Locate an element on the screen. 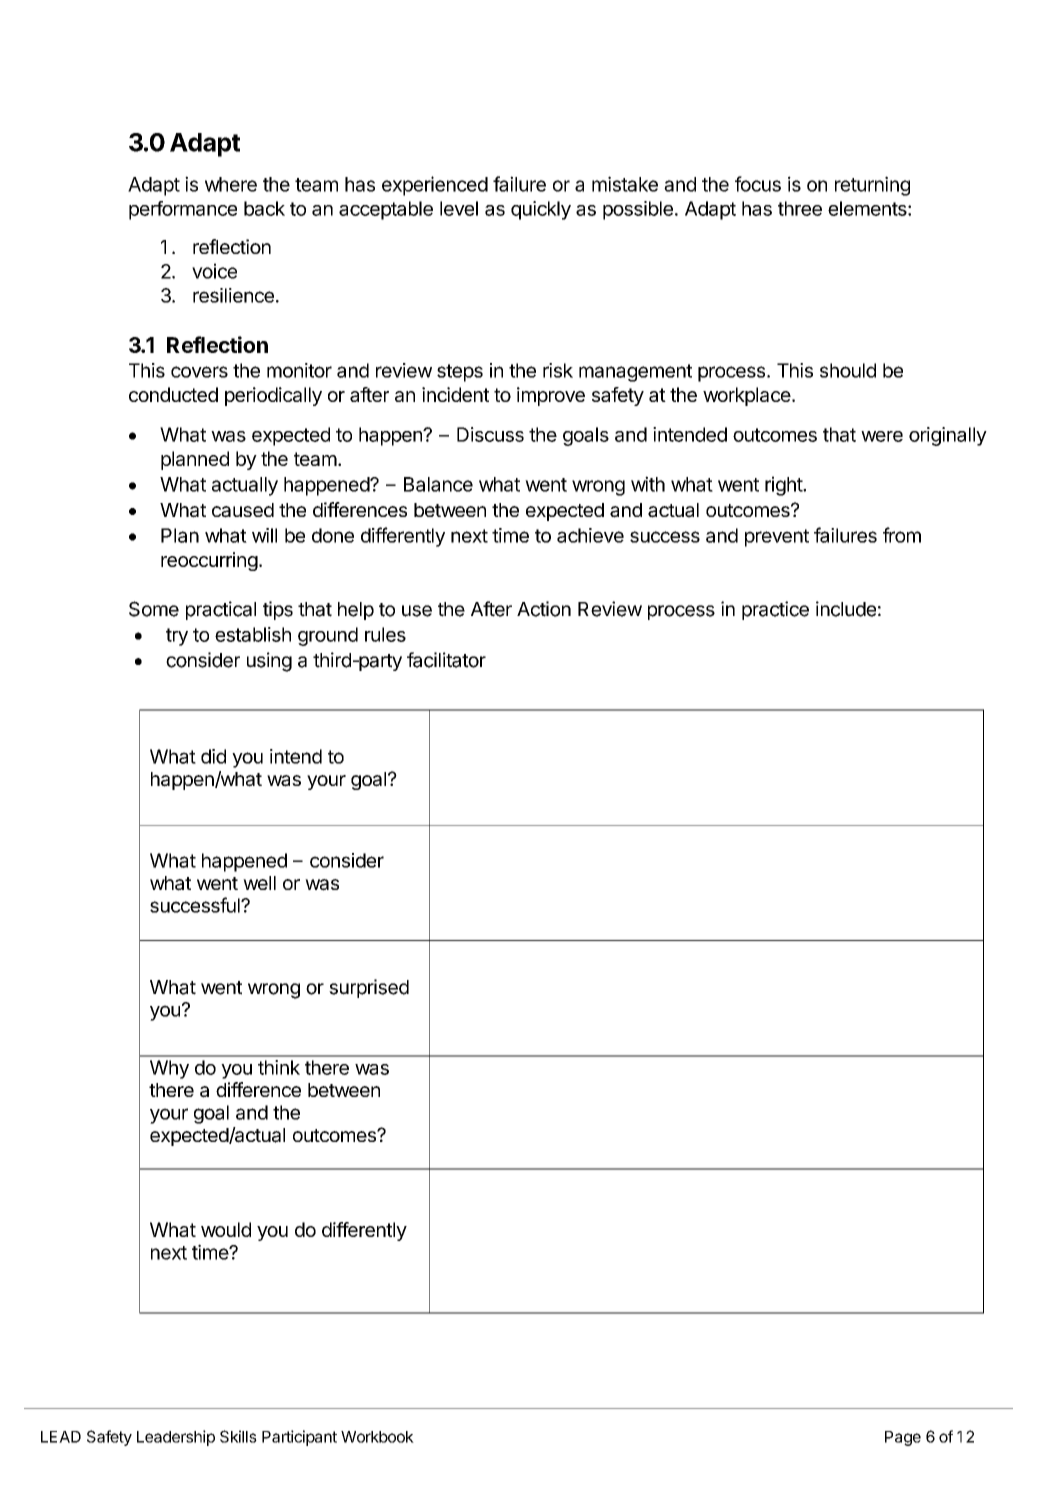  include is located at coordinates (846, 609).
